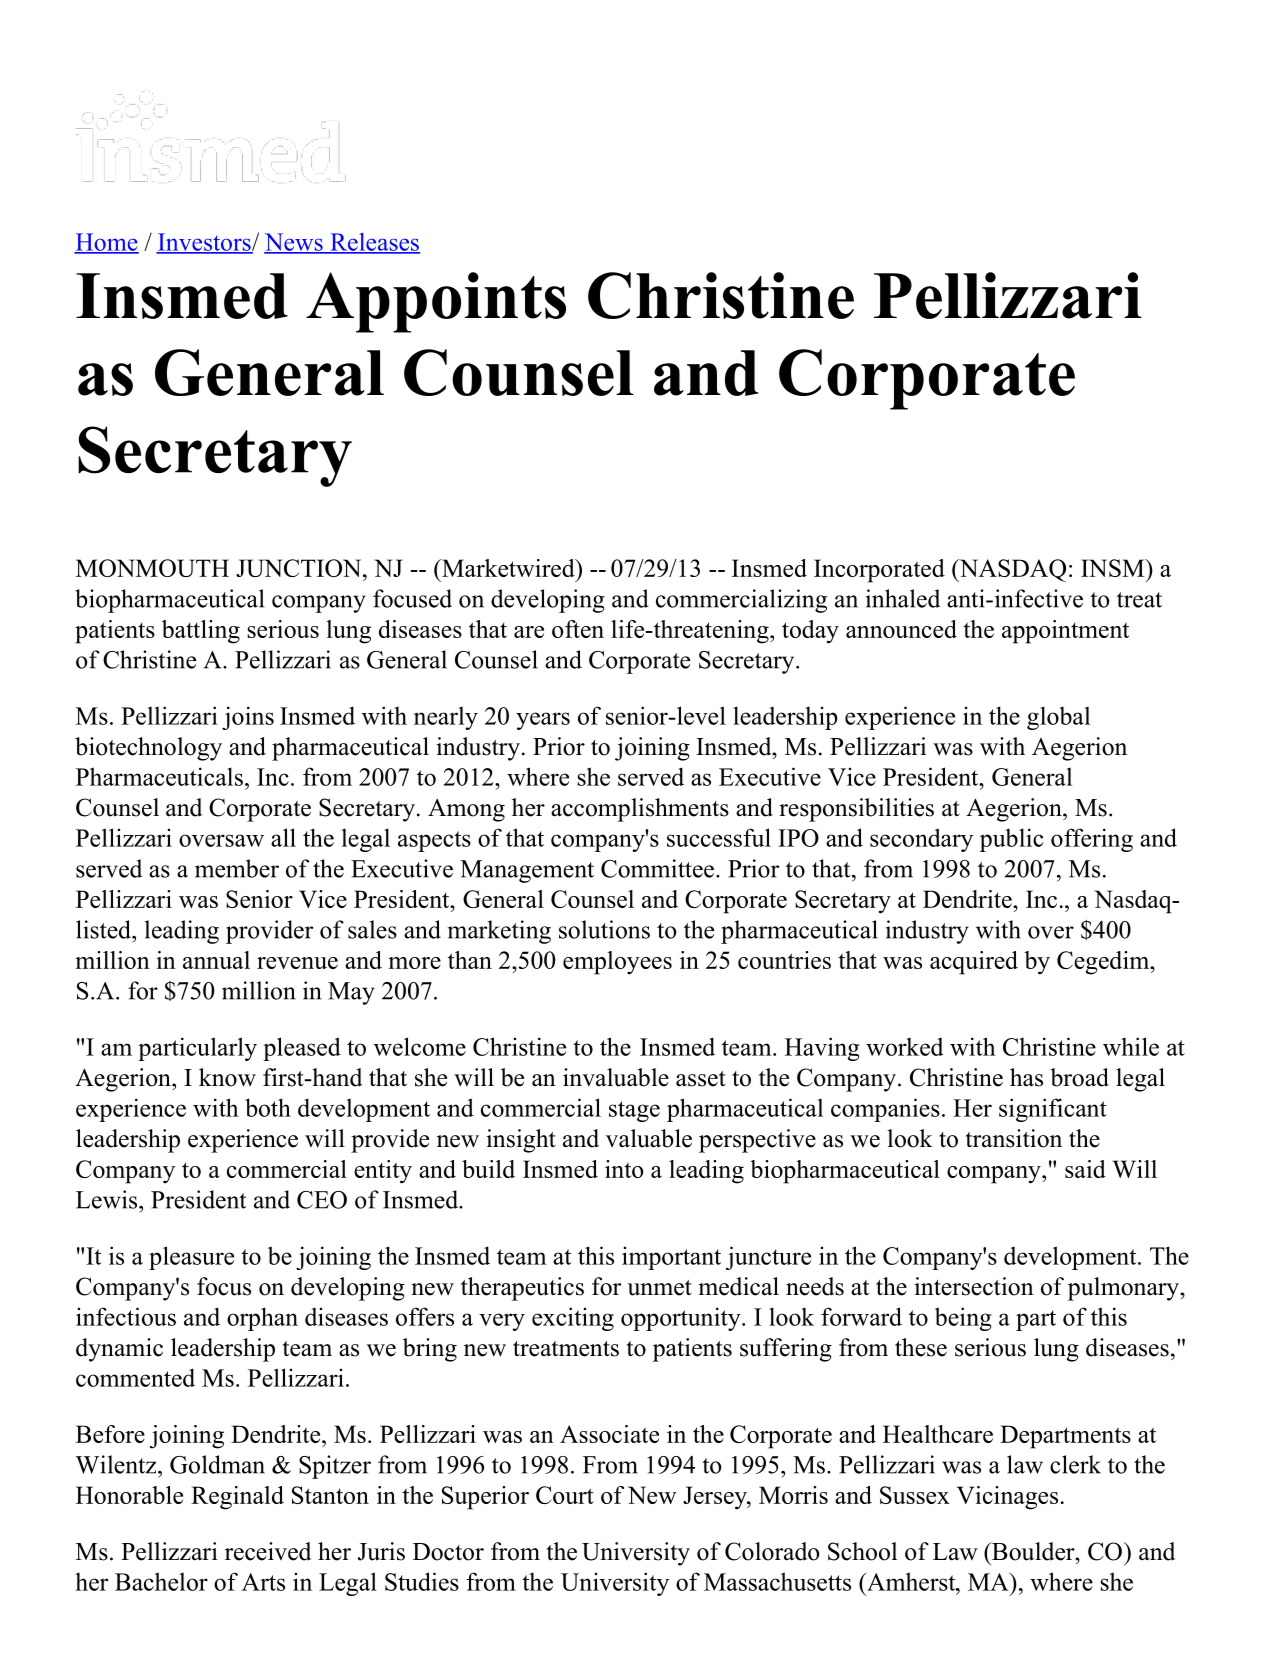  Describe the element at coordinates (1058, 718) in the image. I see `global` at that location.
